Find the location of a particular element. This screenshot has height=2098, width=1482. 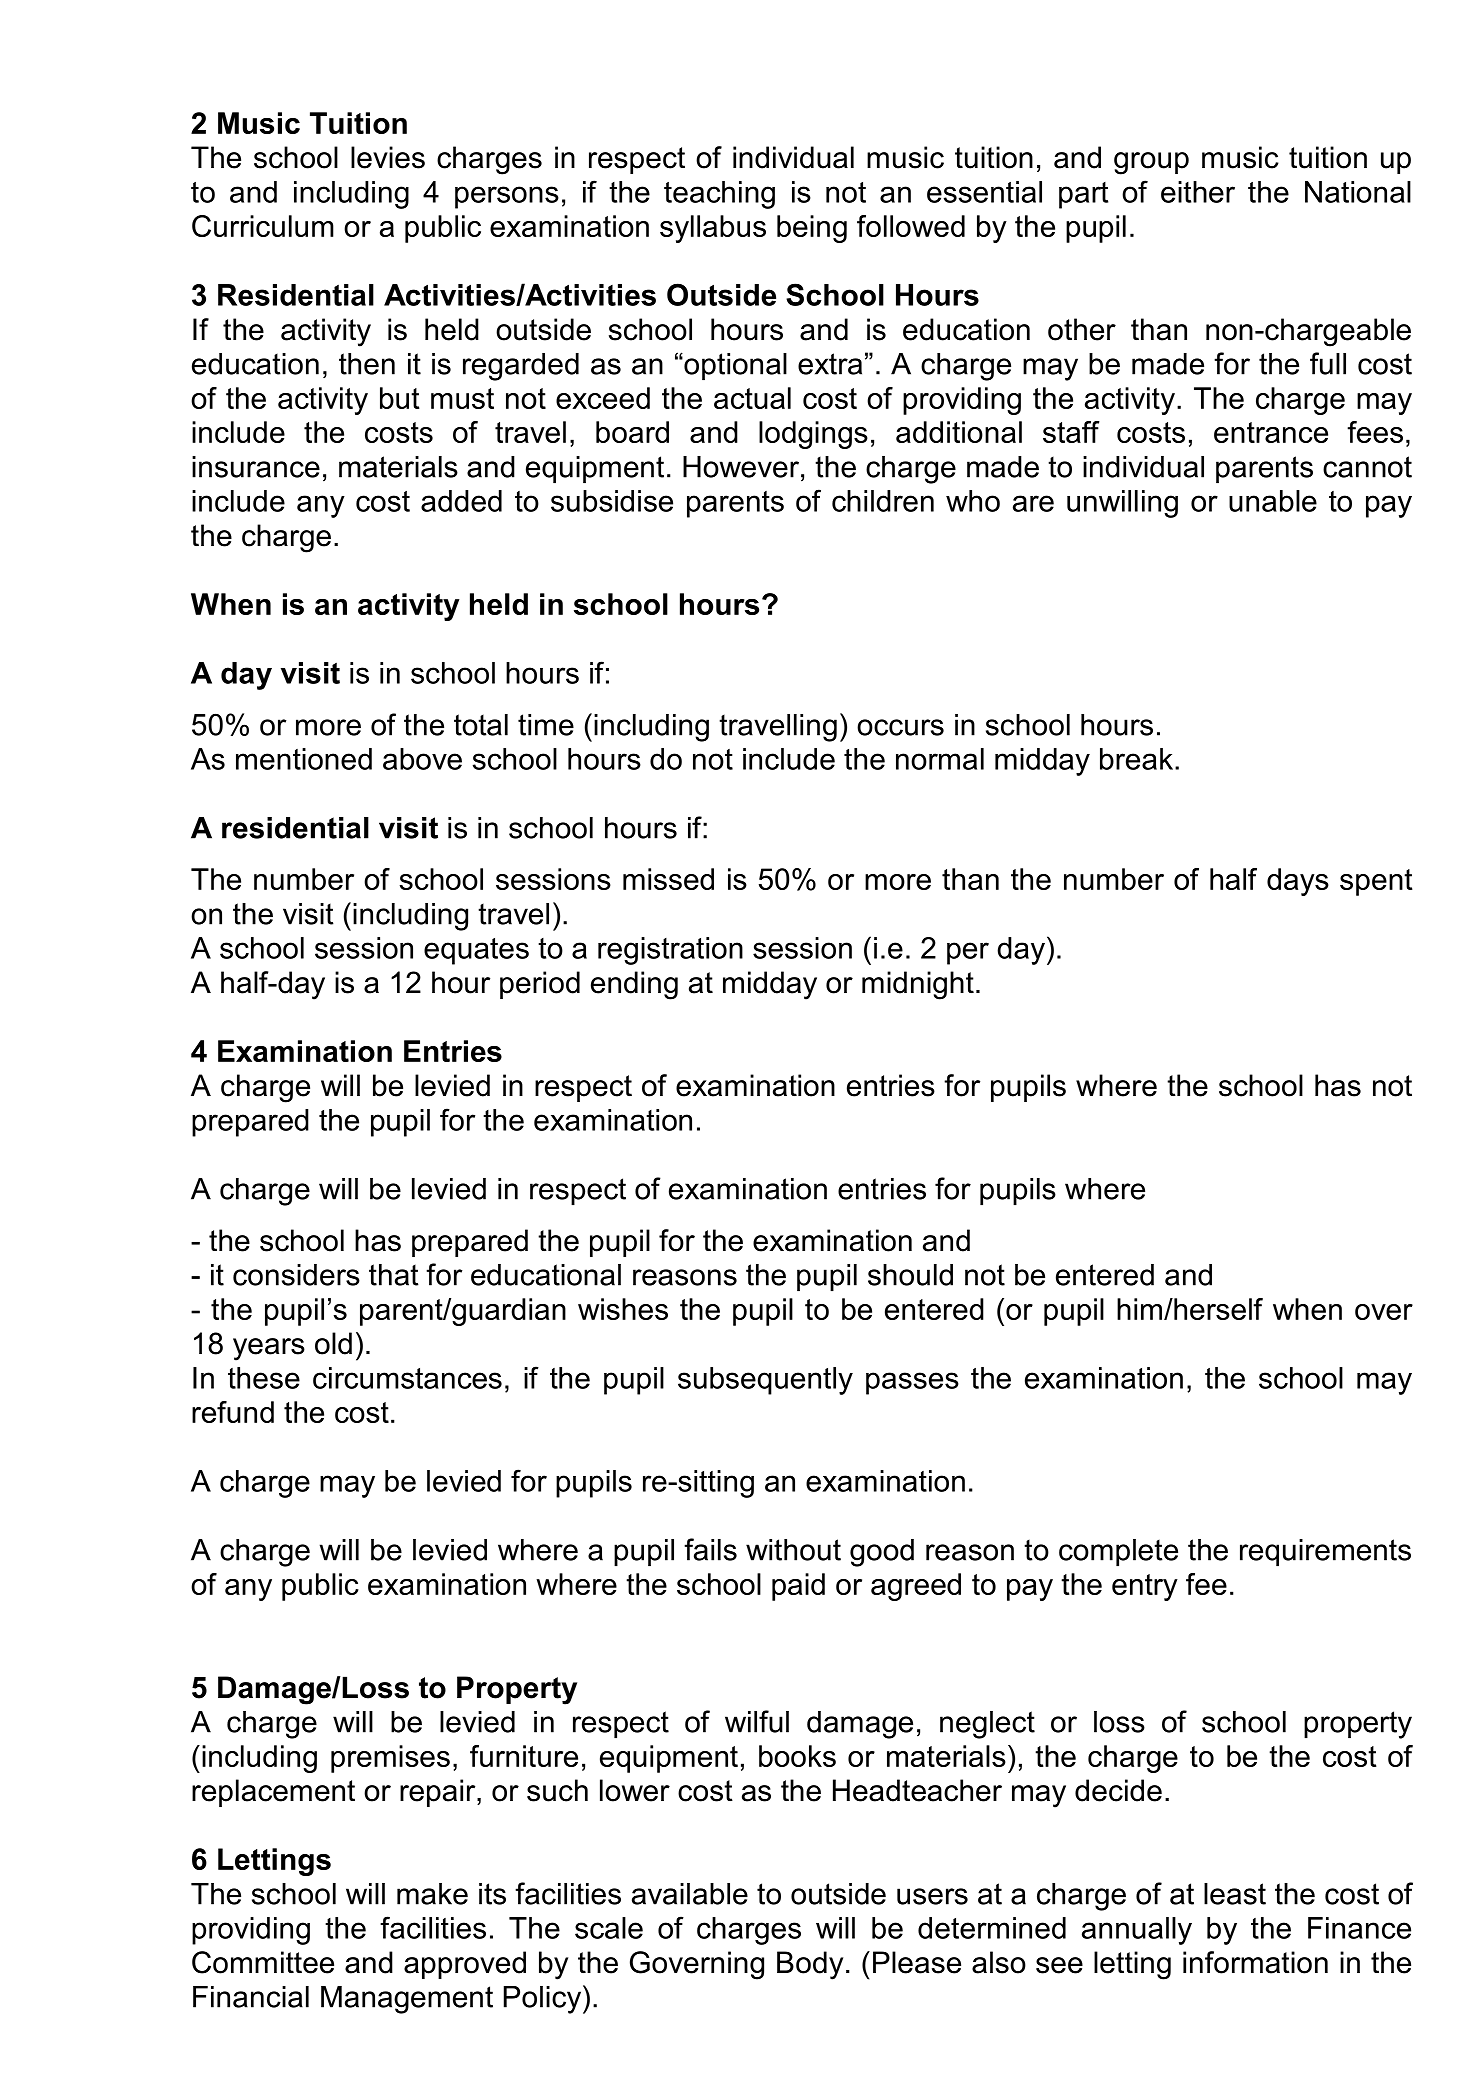

break is located at coordinates (1136, 759).
